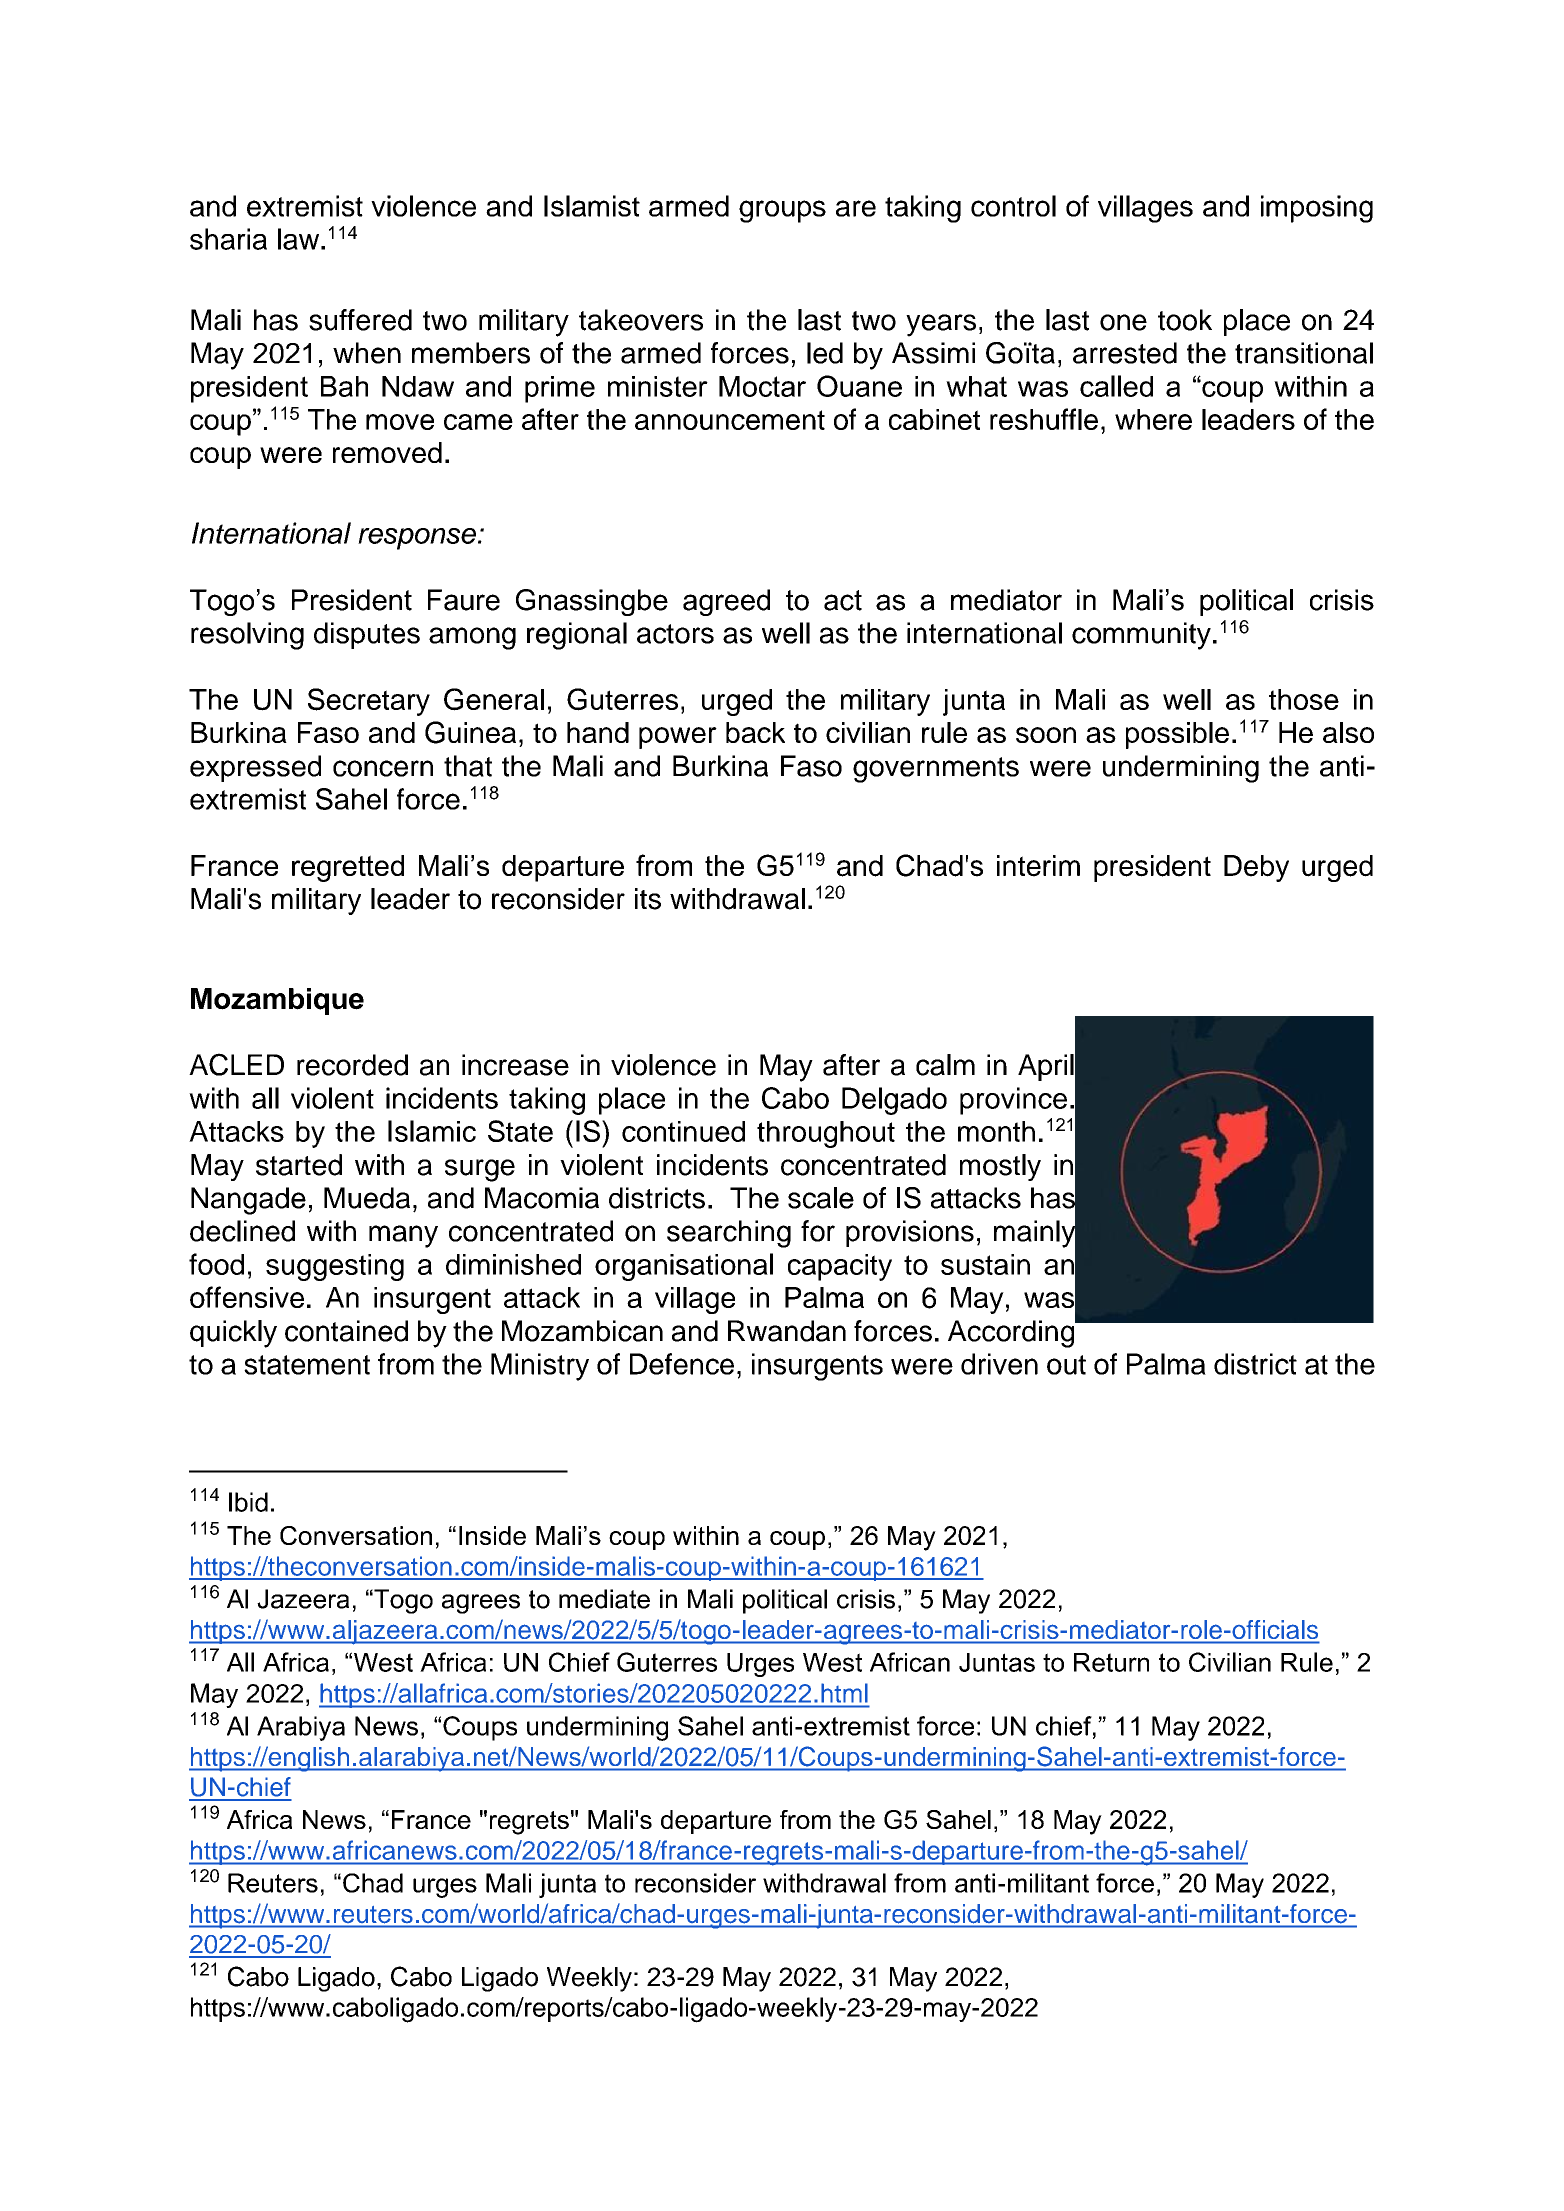 This image has height=2211, width=1564. Describe the element at coordinates (604, 1599) in the image. I see `mediate` at that location.
